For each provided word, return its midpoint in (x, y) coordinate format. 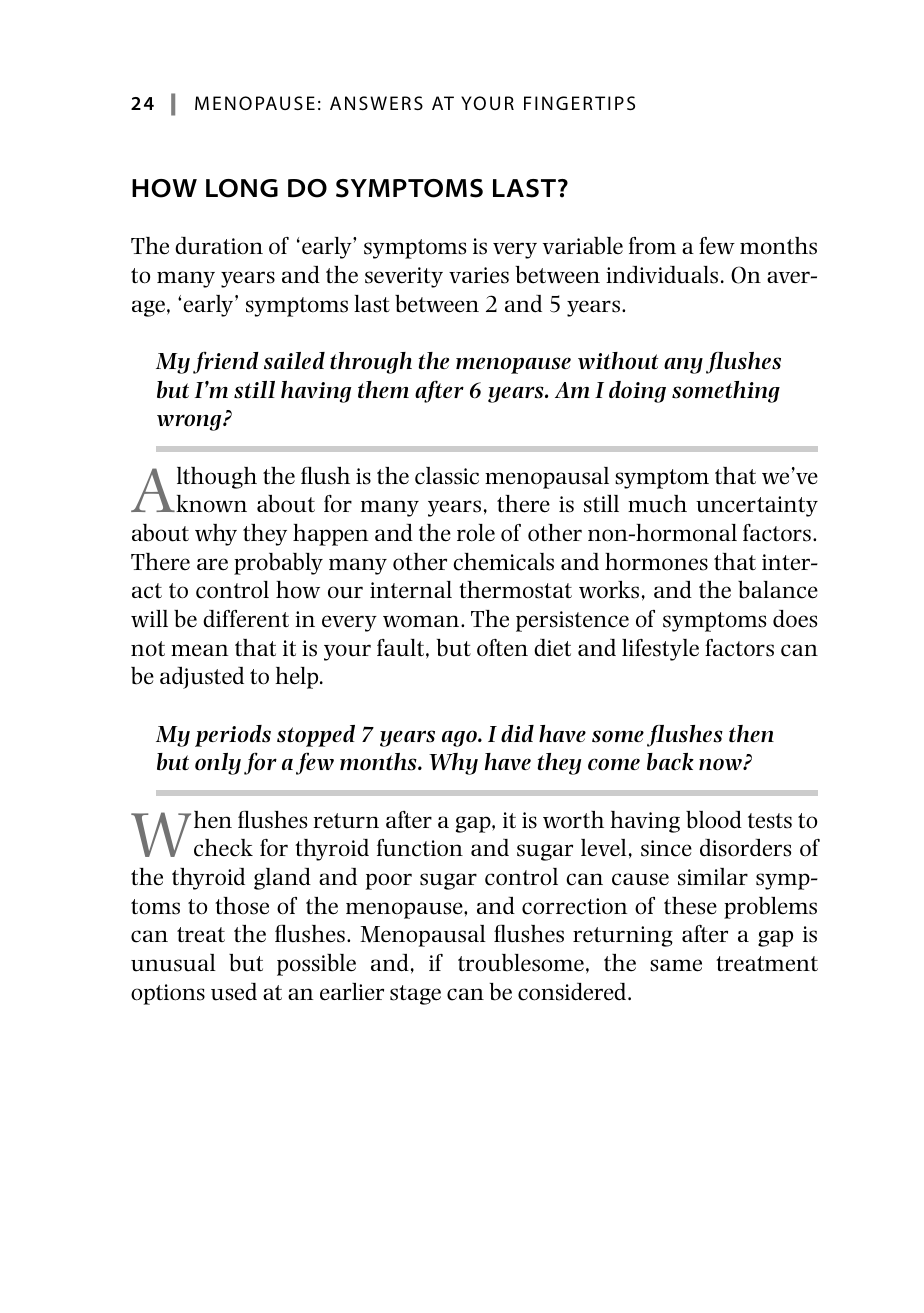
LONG (242, 188)
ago (460, 738)
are (212, 564)
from (652, 246)
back (670, 762)
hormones (656, 562)
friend (226, 362)
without (618, 361)
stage (415, 995)
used (234, 992)
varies (479, 275)
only (218, 764)
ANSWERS (376, 103)
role (476, 533)
